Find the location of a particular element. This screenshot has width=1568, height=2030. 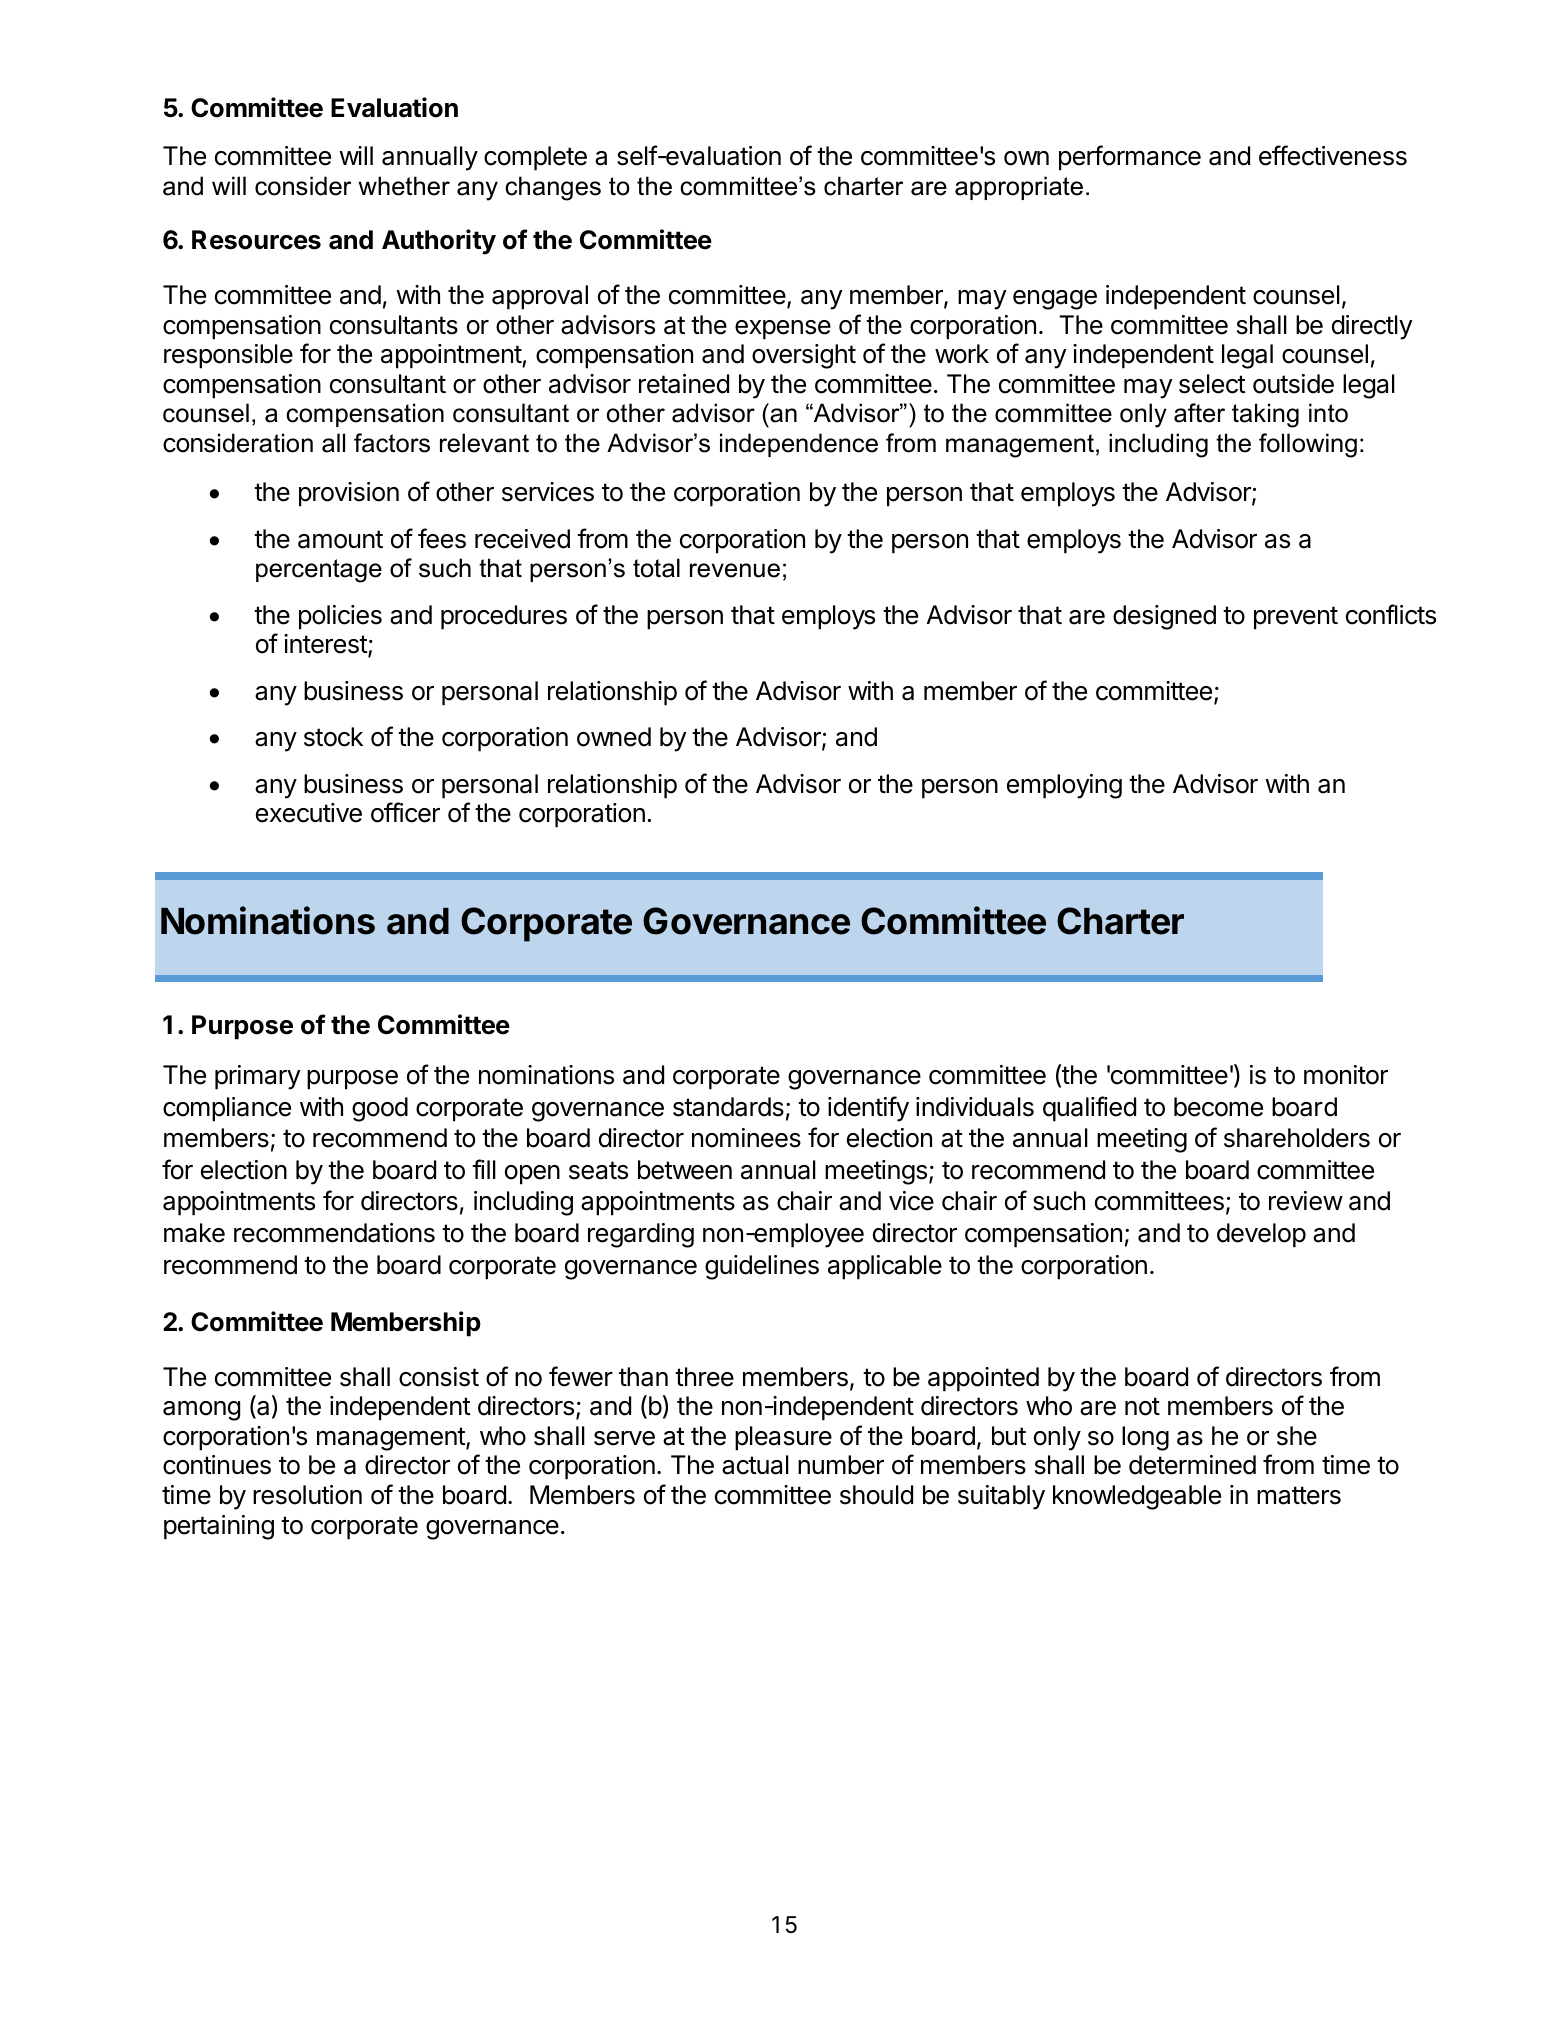

effectiveness is located at coordinates (1333, 155).
